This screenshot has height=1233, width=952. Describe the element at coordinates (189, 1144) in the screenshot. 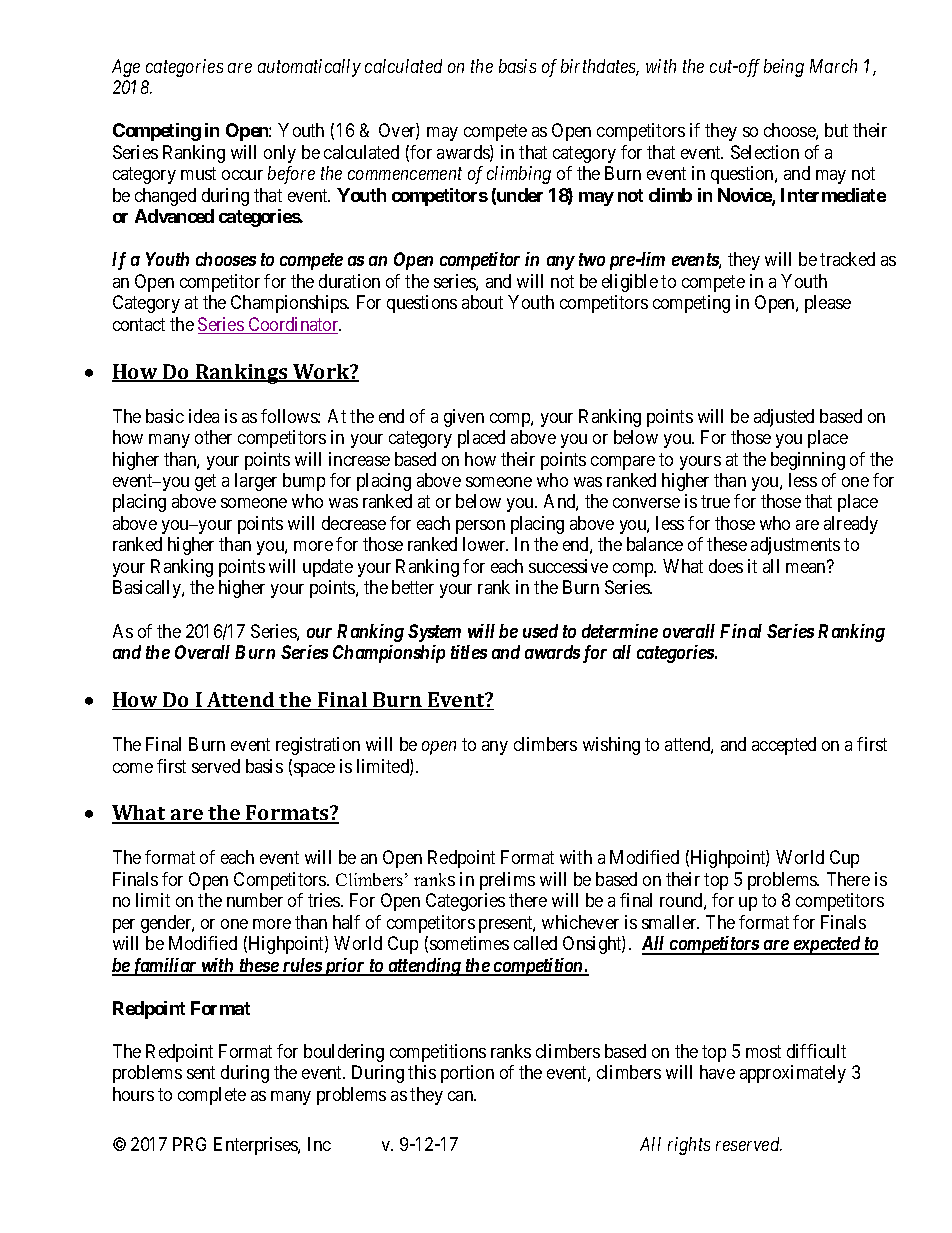

I see `PRG` at that location.
